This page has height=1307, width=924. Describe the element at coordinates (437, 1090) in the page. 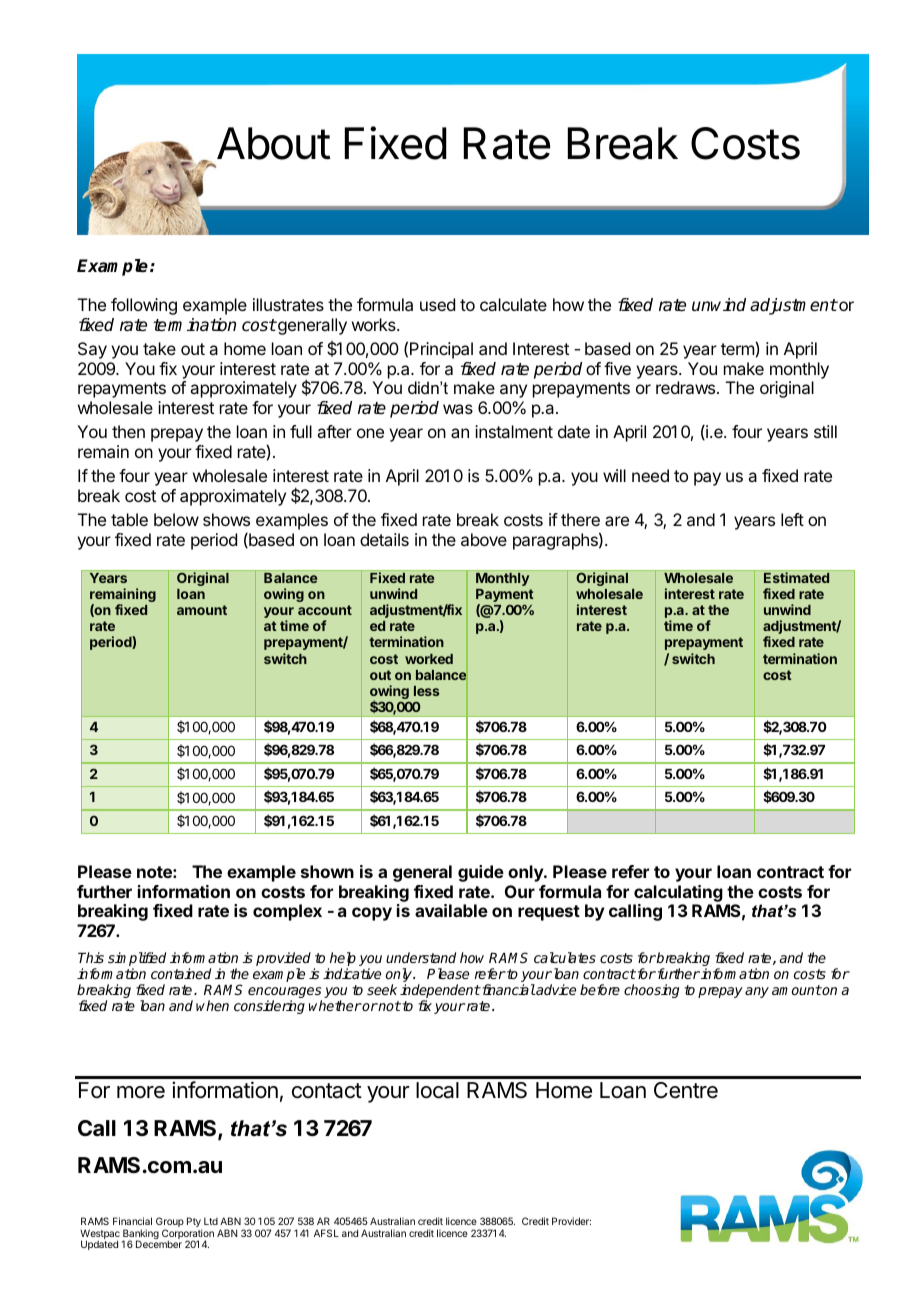

I see `local` at that location.
